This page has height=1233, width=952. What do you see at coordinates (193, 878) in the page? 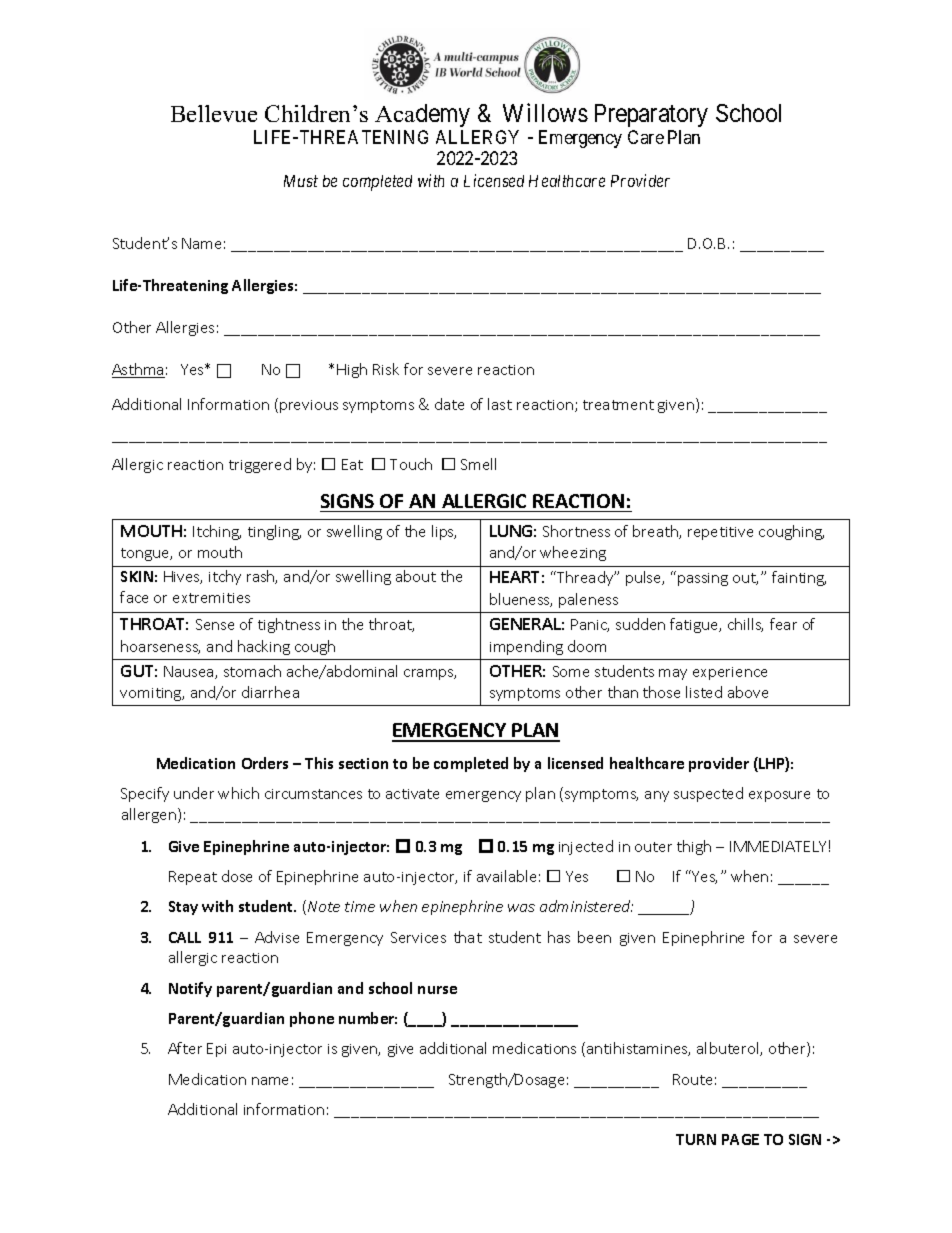
I see `Repeat` at bounding box center [193, 878].
